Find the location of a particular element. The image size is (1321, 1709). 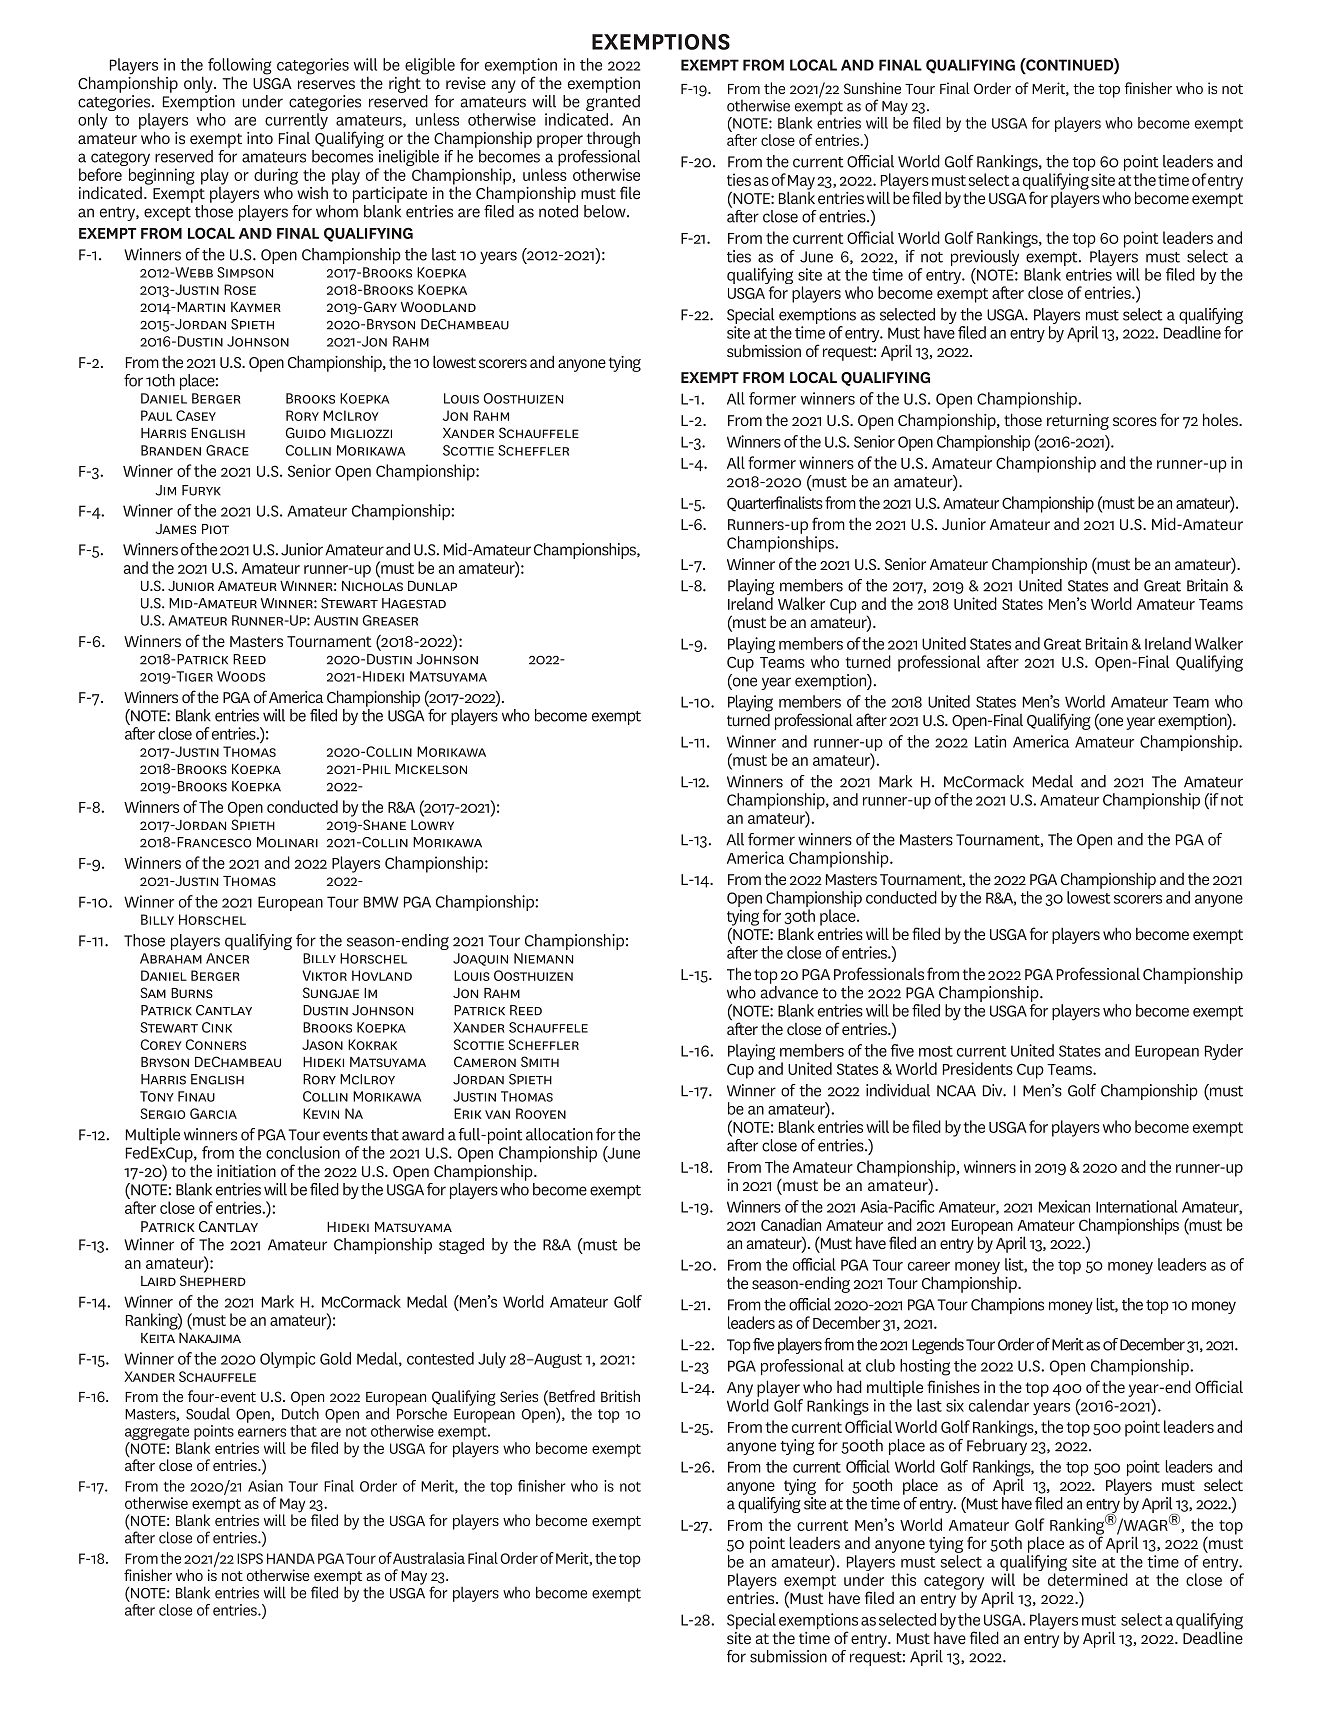

Ryder is located at coordinates (1224, 1052).
